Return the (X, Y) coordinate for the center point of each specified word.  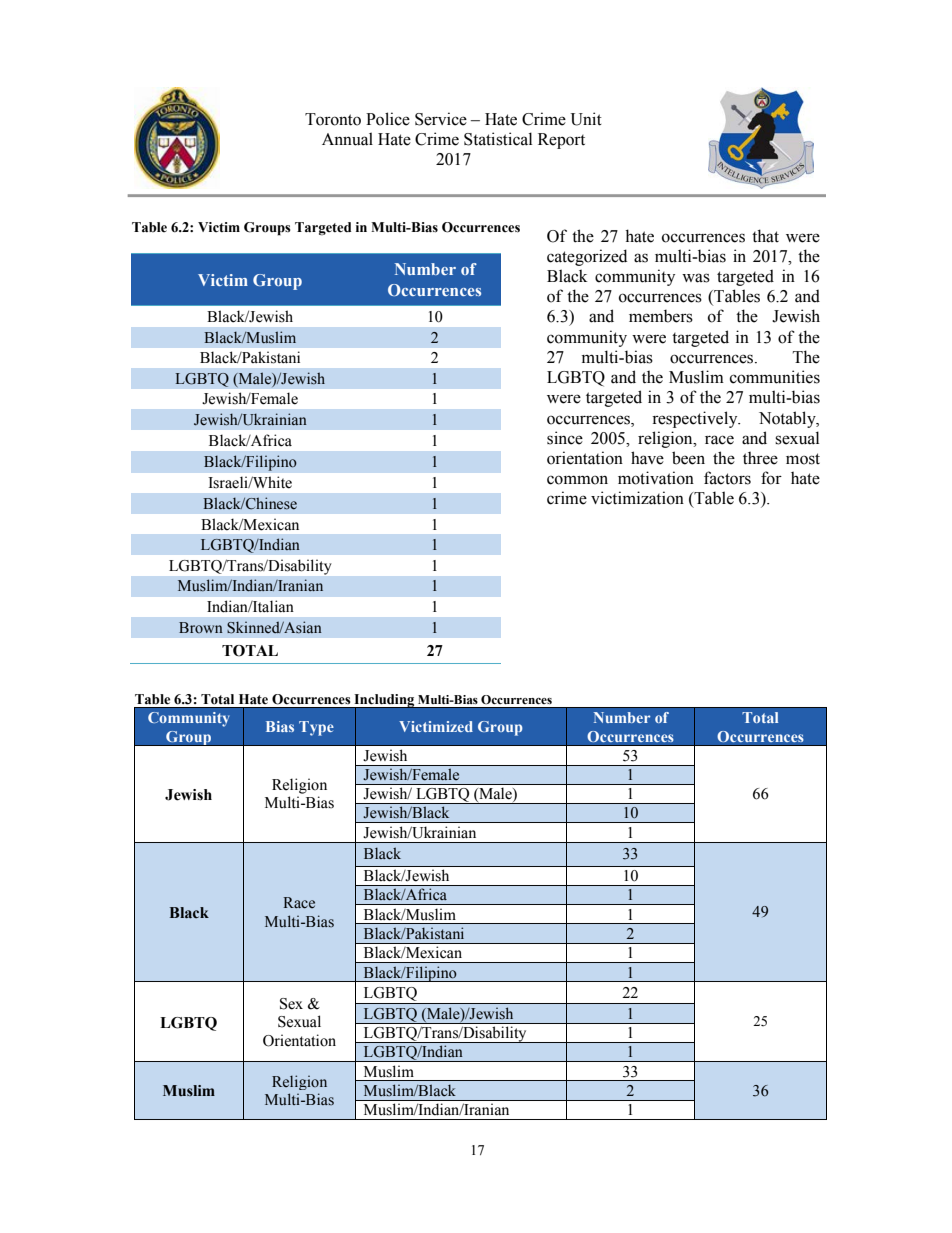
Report (561, 141)
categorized (587, 257)
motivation (656, 478)
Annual (347, 139)
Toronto (333, 119)
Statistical (498, 139)
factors (727, 478)
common (577, 480)
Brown (201, 627)
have (647, 458)
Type (316, 728)
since (565, 438)
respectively (696, 419)
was (696, 278)
